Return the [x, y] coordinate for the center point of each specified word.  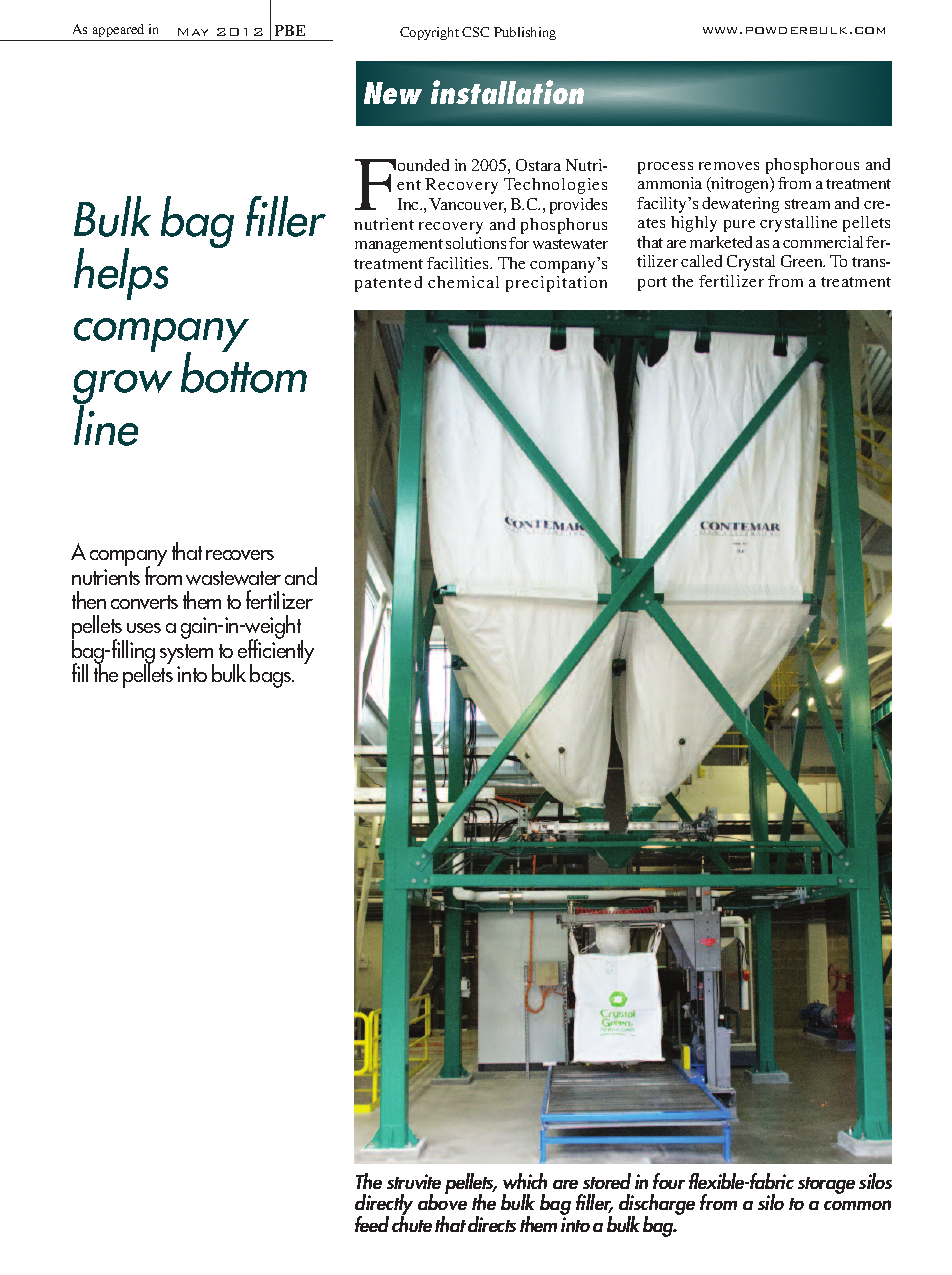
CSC [475, 32]
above [442, 1201]
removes [729, 166]
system [187, 655]
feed [372, 1224]
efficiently [275, 651]
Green [803, 261]
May [193, 32]
